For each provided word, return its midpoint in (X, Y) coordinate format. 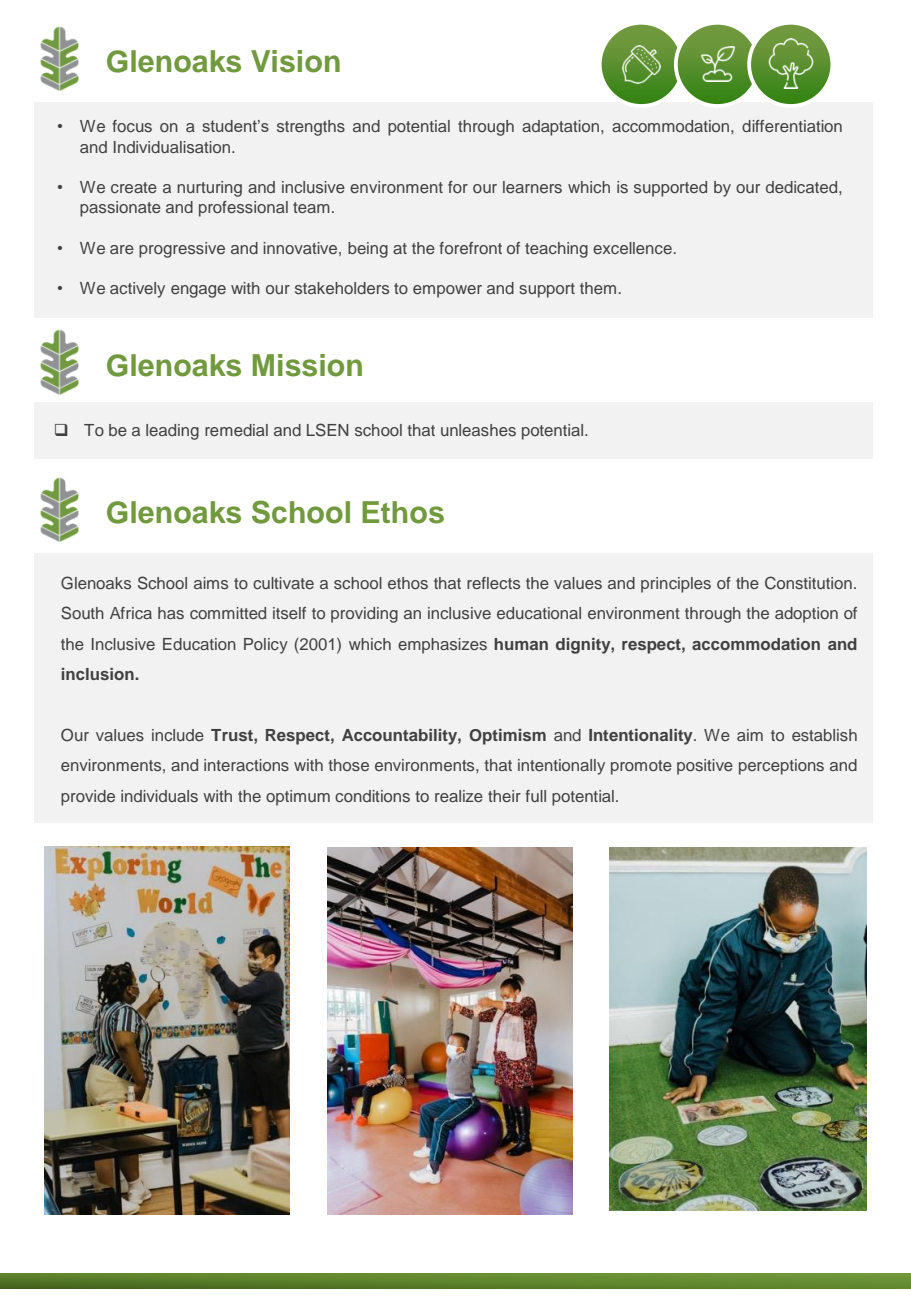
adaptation (562, 128)
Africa (131, 613)
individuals (159, 796)
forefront (470, 248)
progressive (182, 250)
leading (172, 432)
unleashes (478, 430)
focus (132, 126)
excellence (633, 248)
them (598, 288)
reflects (493, 583)
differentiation (792, 126)
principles (676, 585)
